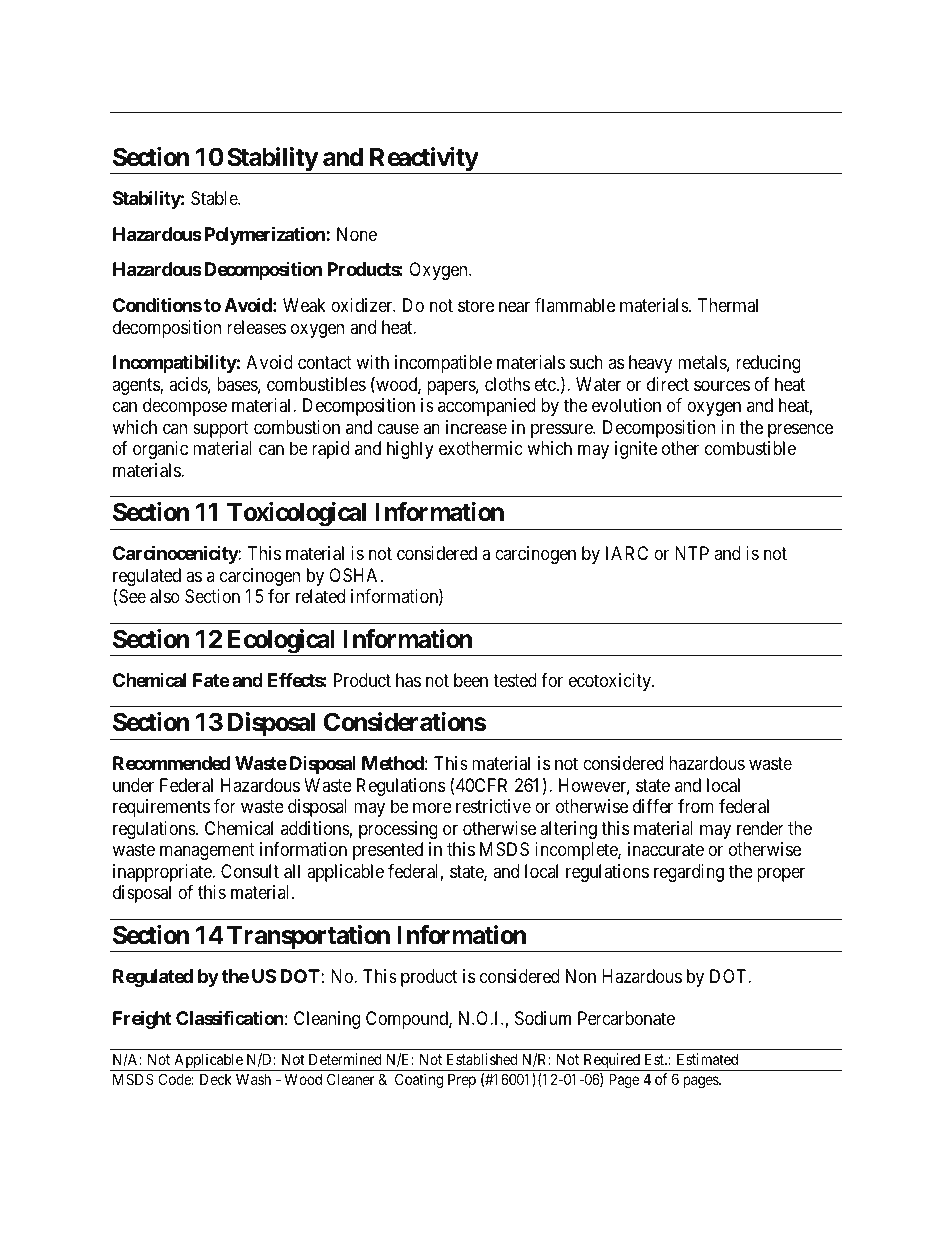 The image size is (952, 1233). Describe the element at coordinates (165, 596) in the screenshot. I see `also` at that location.
